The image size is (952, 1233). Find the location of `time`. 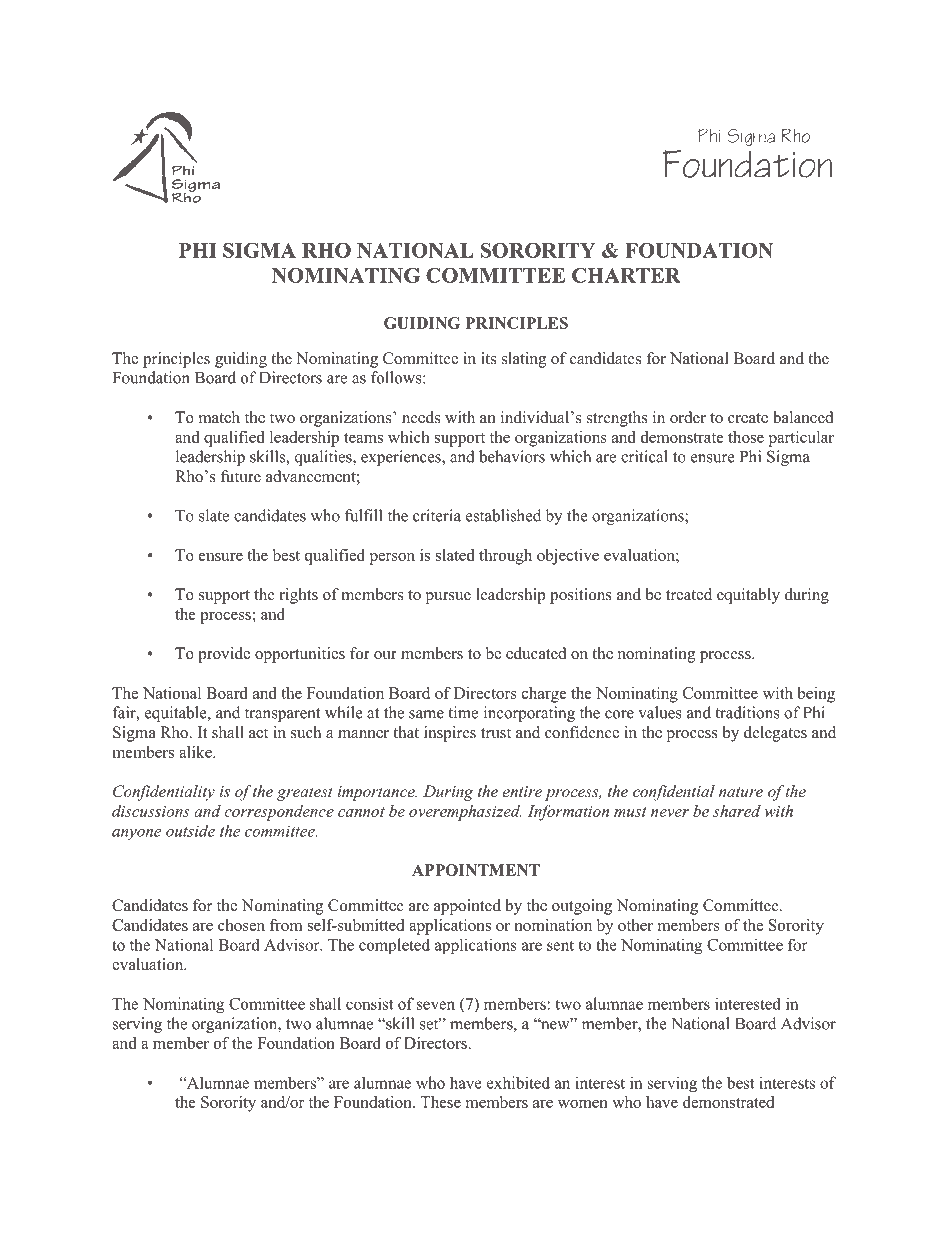

time is located at coordinates (463, 712).
